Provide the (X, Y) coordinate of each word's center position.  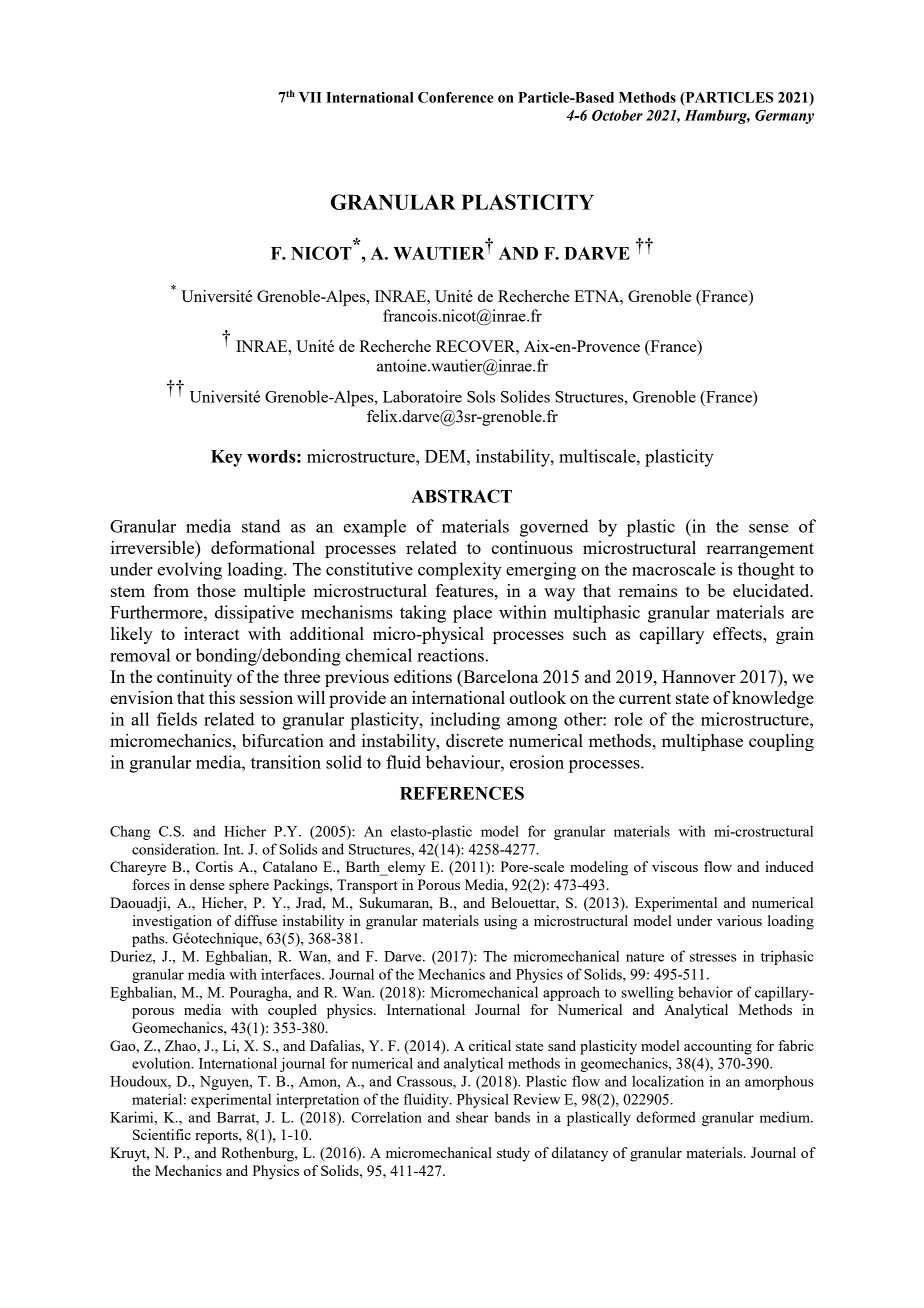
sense (769, 528)
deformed (666, 1117)
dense (207, 884)
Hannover (699, 676)
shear (472, 1117)
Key (226, 458)
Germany (784, 117)
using (500, 922)
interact (212, 633)
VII (310, 97)
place (472, 614)
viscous (675, 866)
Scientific (162, 1134)
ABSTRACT (461, 496)
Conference (456, 97)
